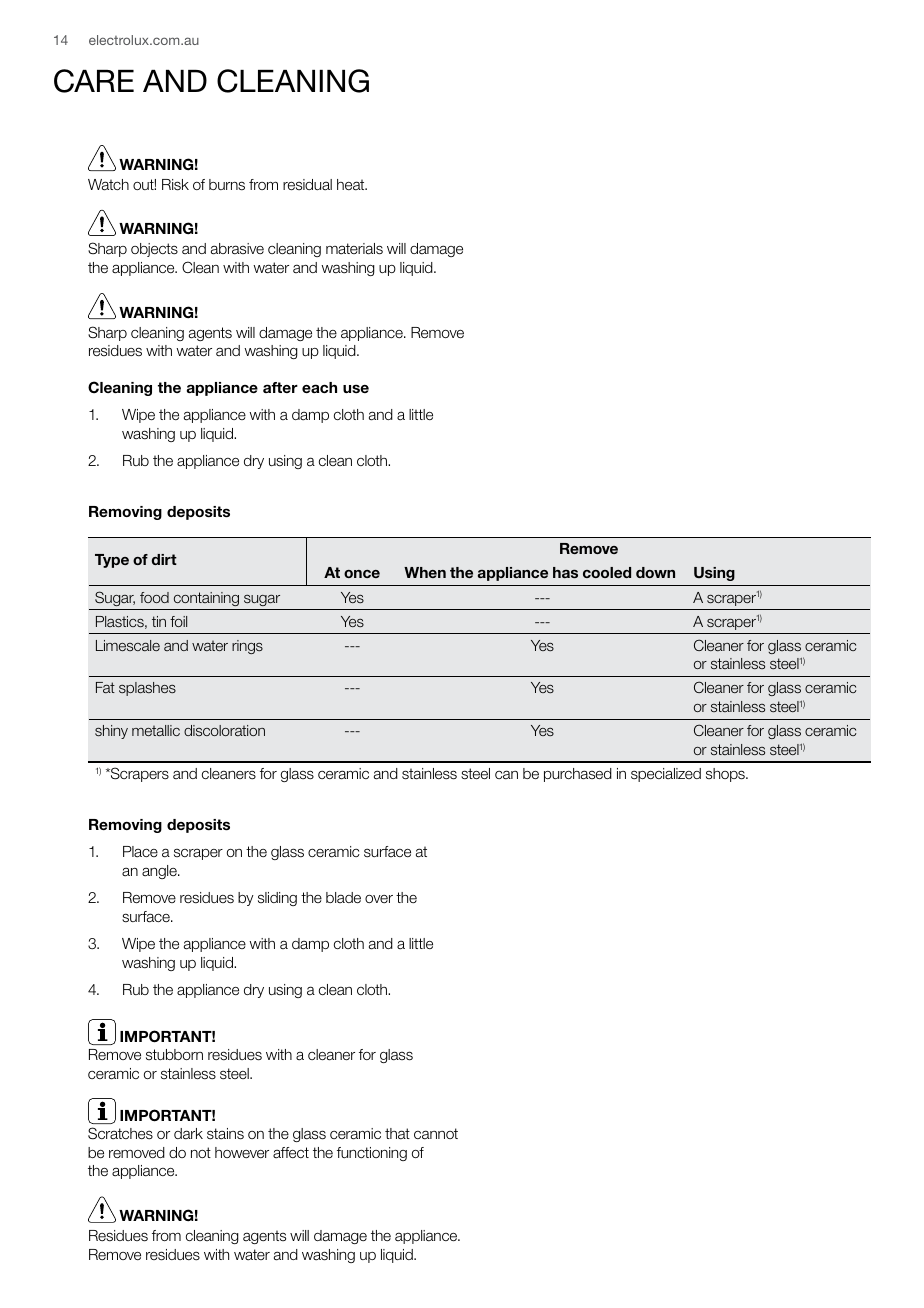  What do you see at coordinates (578, 775) in the screenshot?
I see `purchased` at bounding box center [578, 775].
